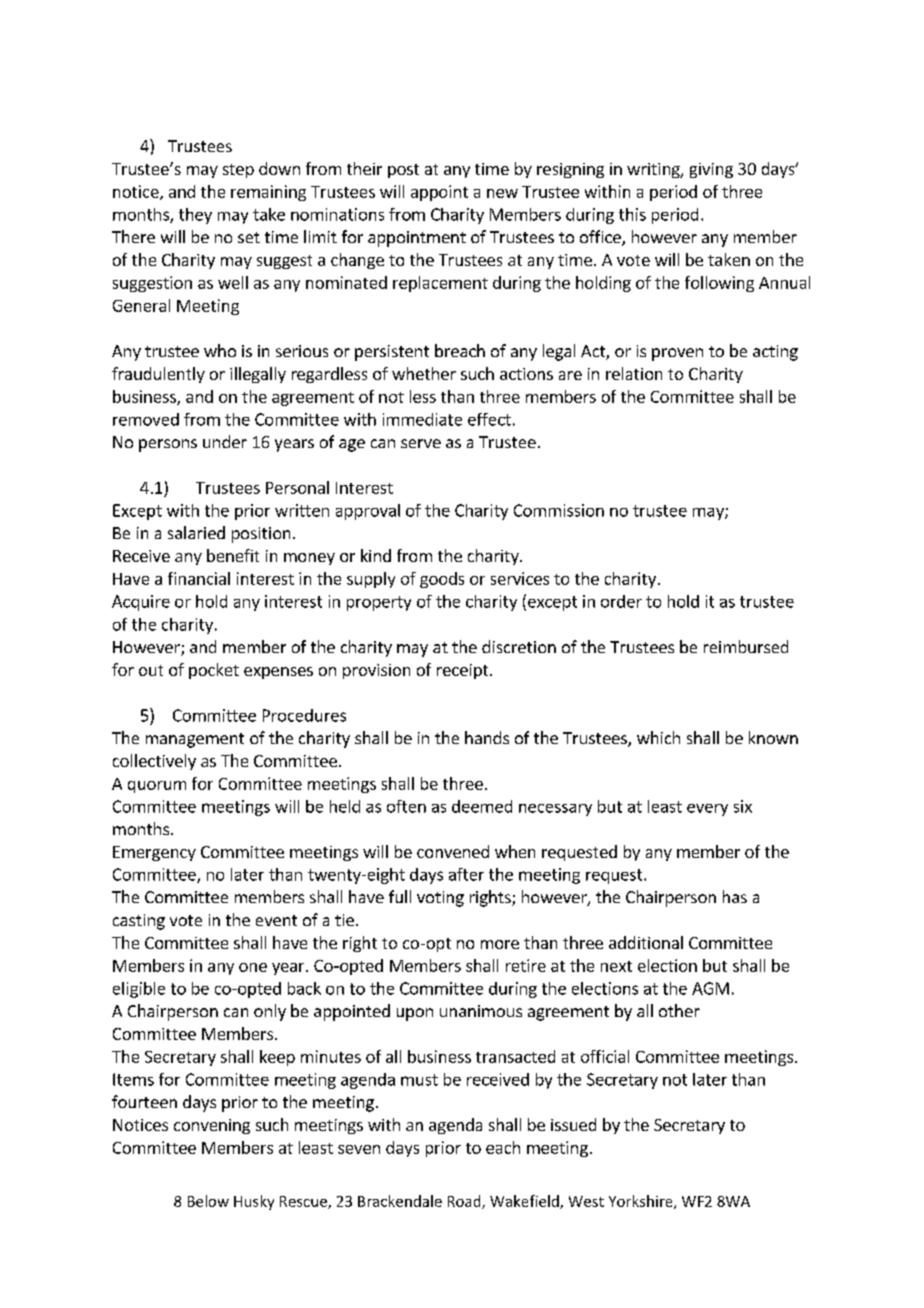 Image resolution: width=924 pixels, height=1308 pixels. What do you see at coordinates (502, 193) in the screenshot?
I see `new` at bounding box center [502, 193].
